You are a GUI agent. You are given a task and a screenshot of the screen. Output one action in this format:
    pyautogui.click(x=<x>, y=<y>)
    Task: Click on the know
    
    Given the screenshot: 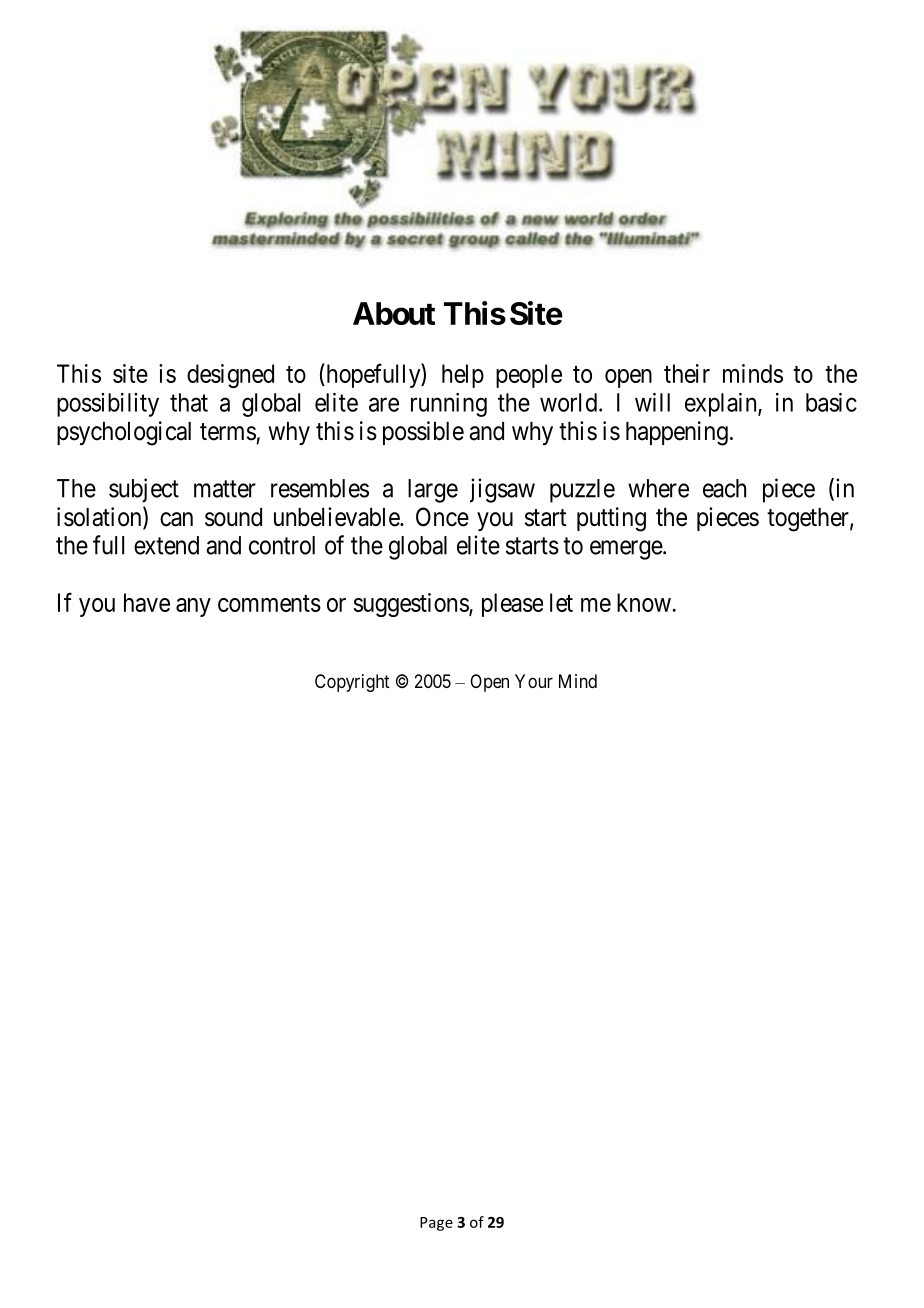 What is the action you would take?
    pyautogui.click(x=644, y=602)
